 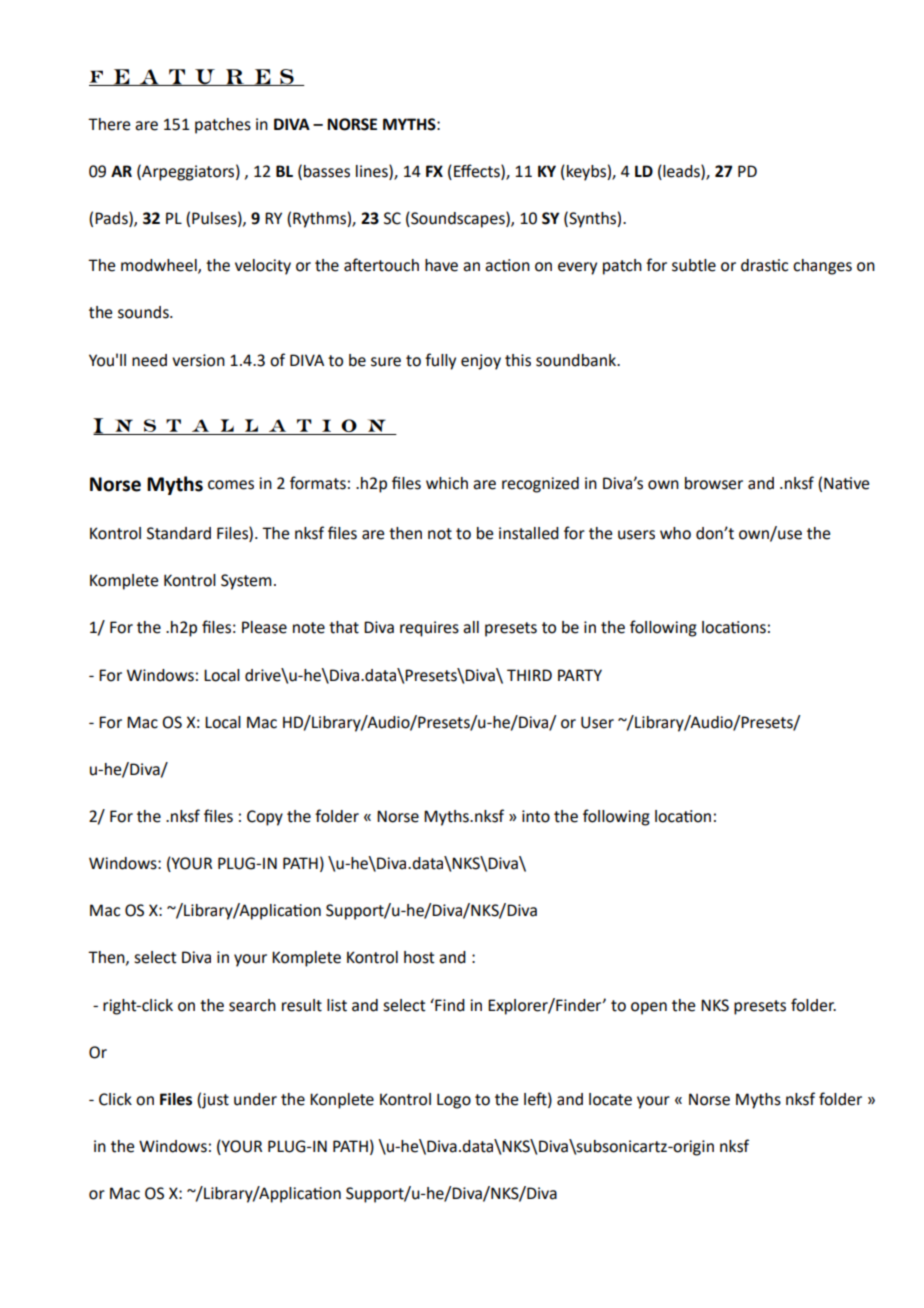 What do you see at coordinates (255, 1099) in the document?
I see `under` at bounding box center [255, 1099].
